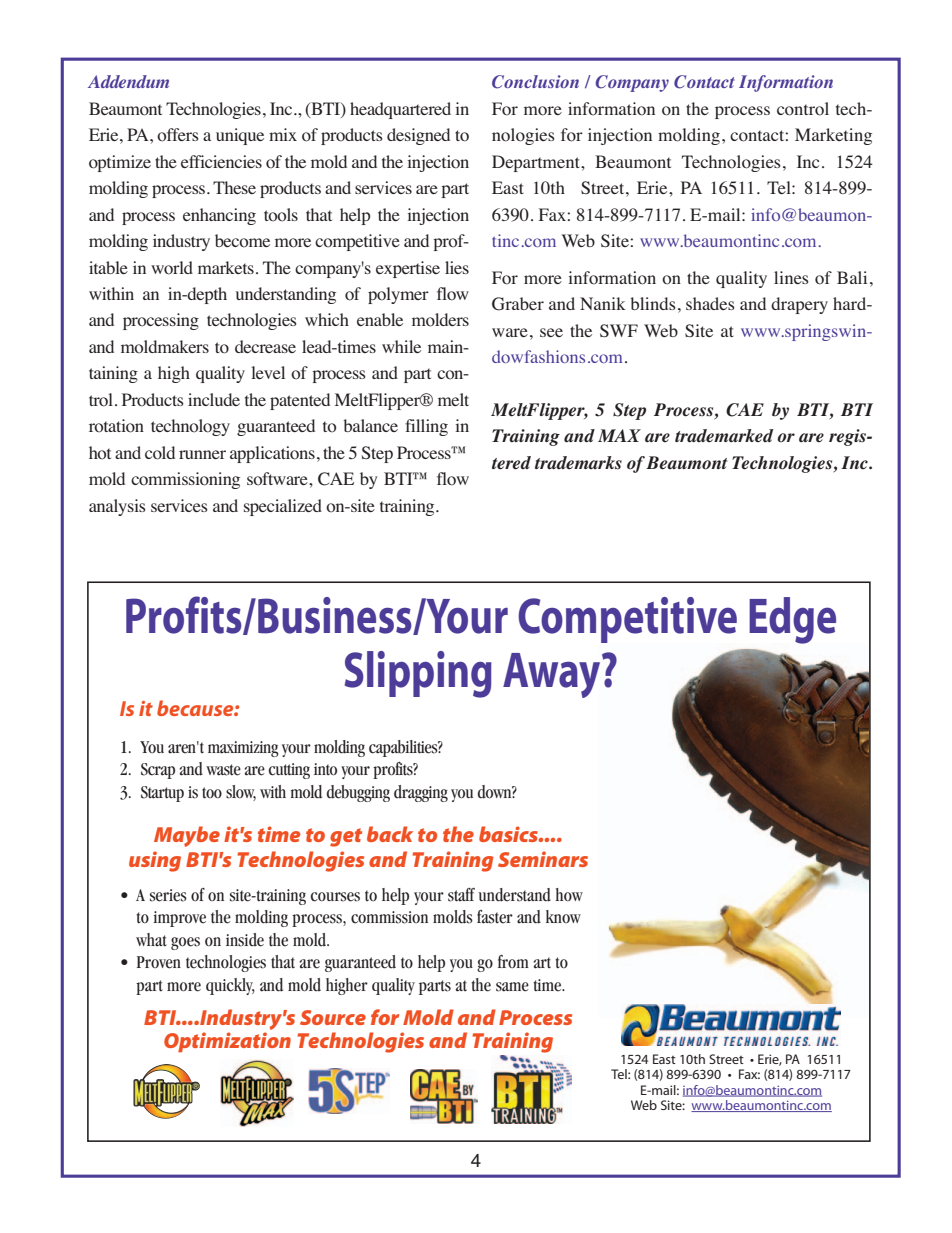  What do you see at coordinates (792, 620) in the screenshot?
I see `Edge` at bounding box center [792, 620].
